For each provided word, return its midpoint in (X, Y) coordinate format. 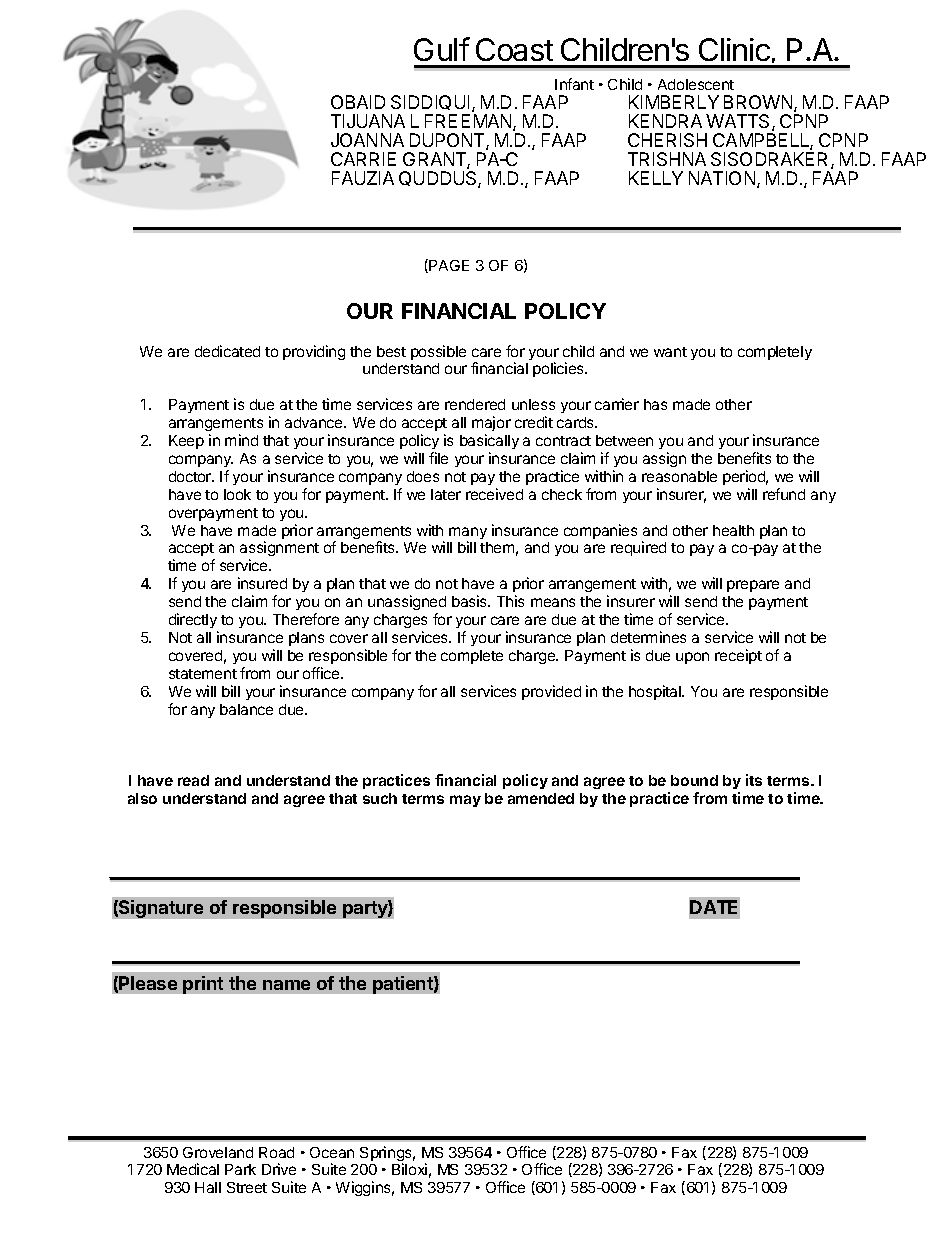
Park (240, 1169)
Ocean (332, 1152)
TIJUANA (368, 121)
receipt (738, 656)
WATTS (739, 122)
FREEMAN (469, 122)
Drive (279, 1169)
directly (193, 620)
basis (471, 601)
